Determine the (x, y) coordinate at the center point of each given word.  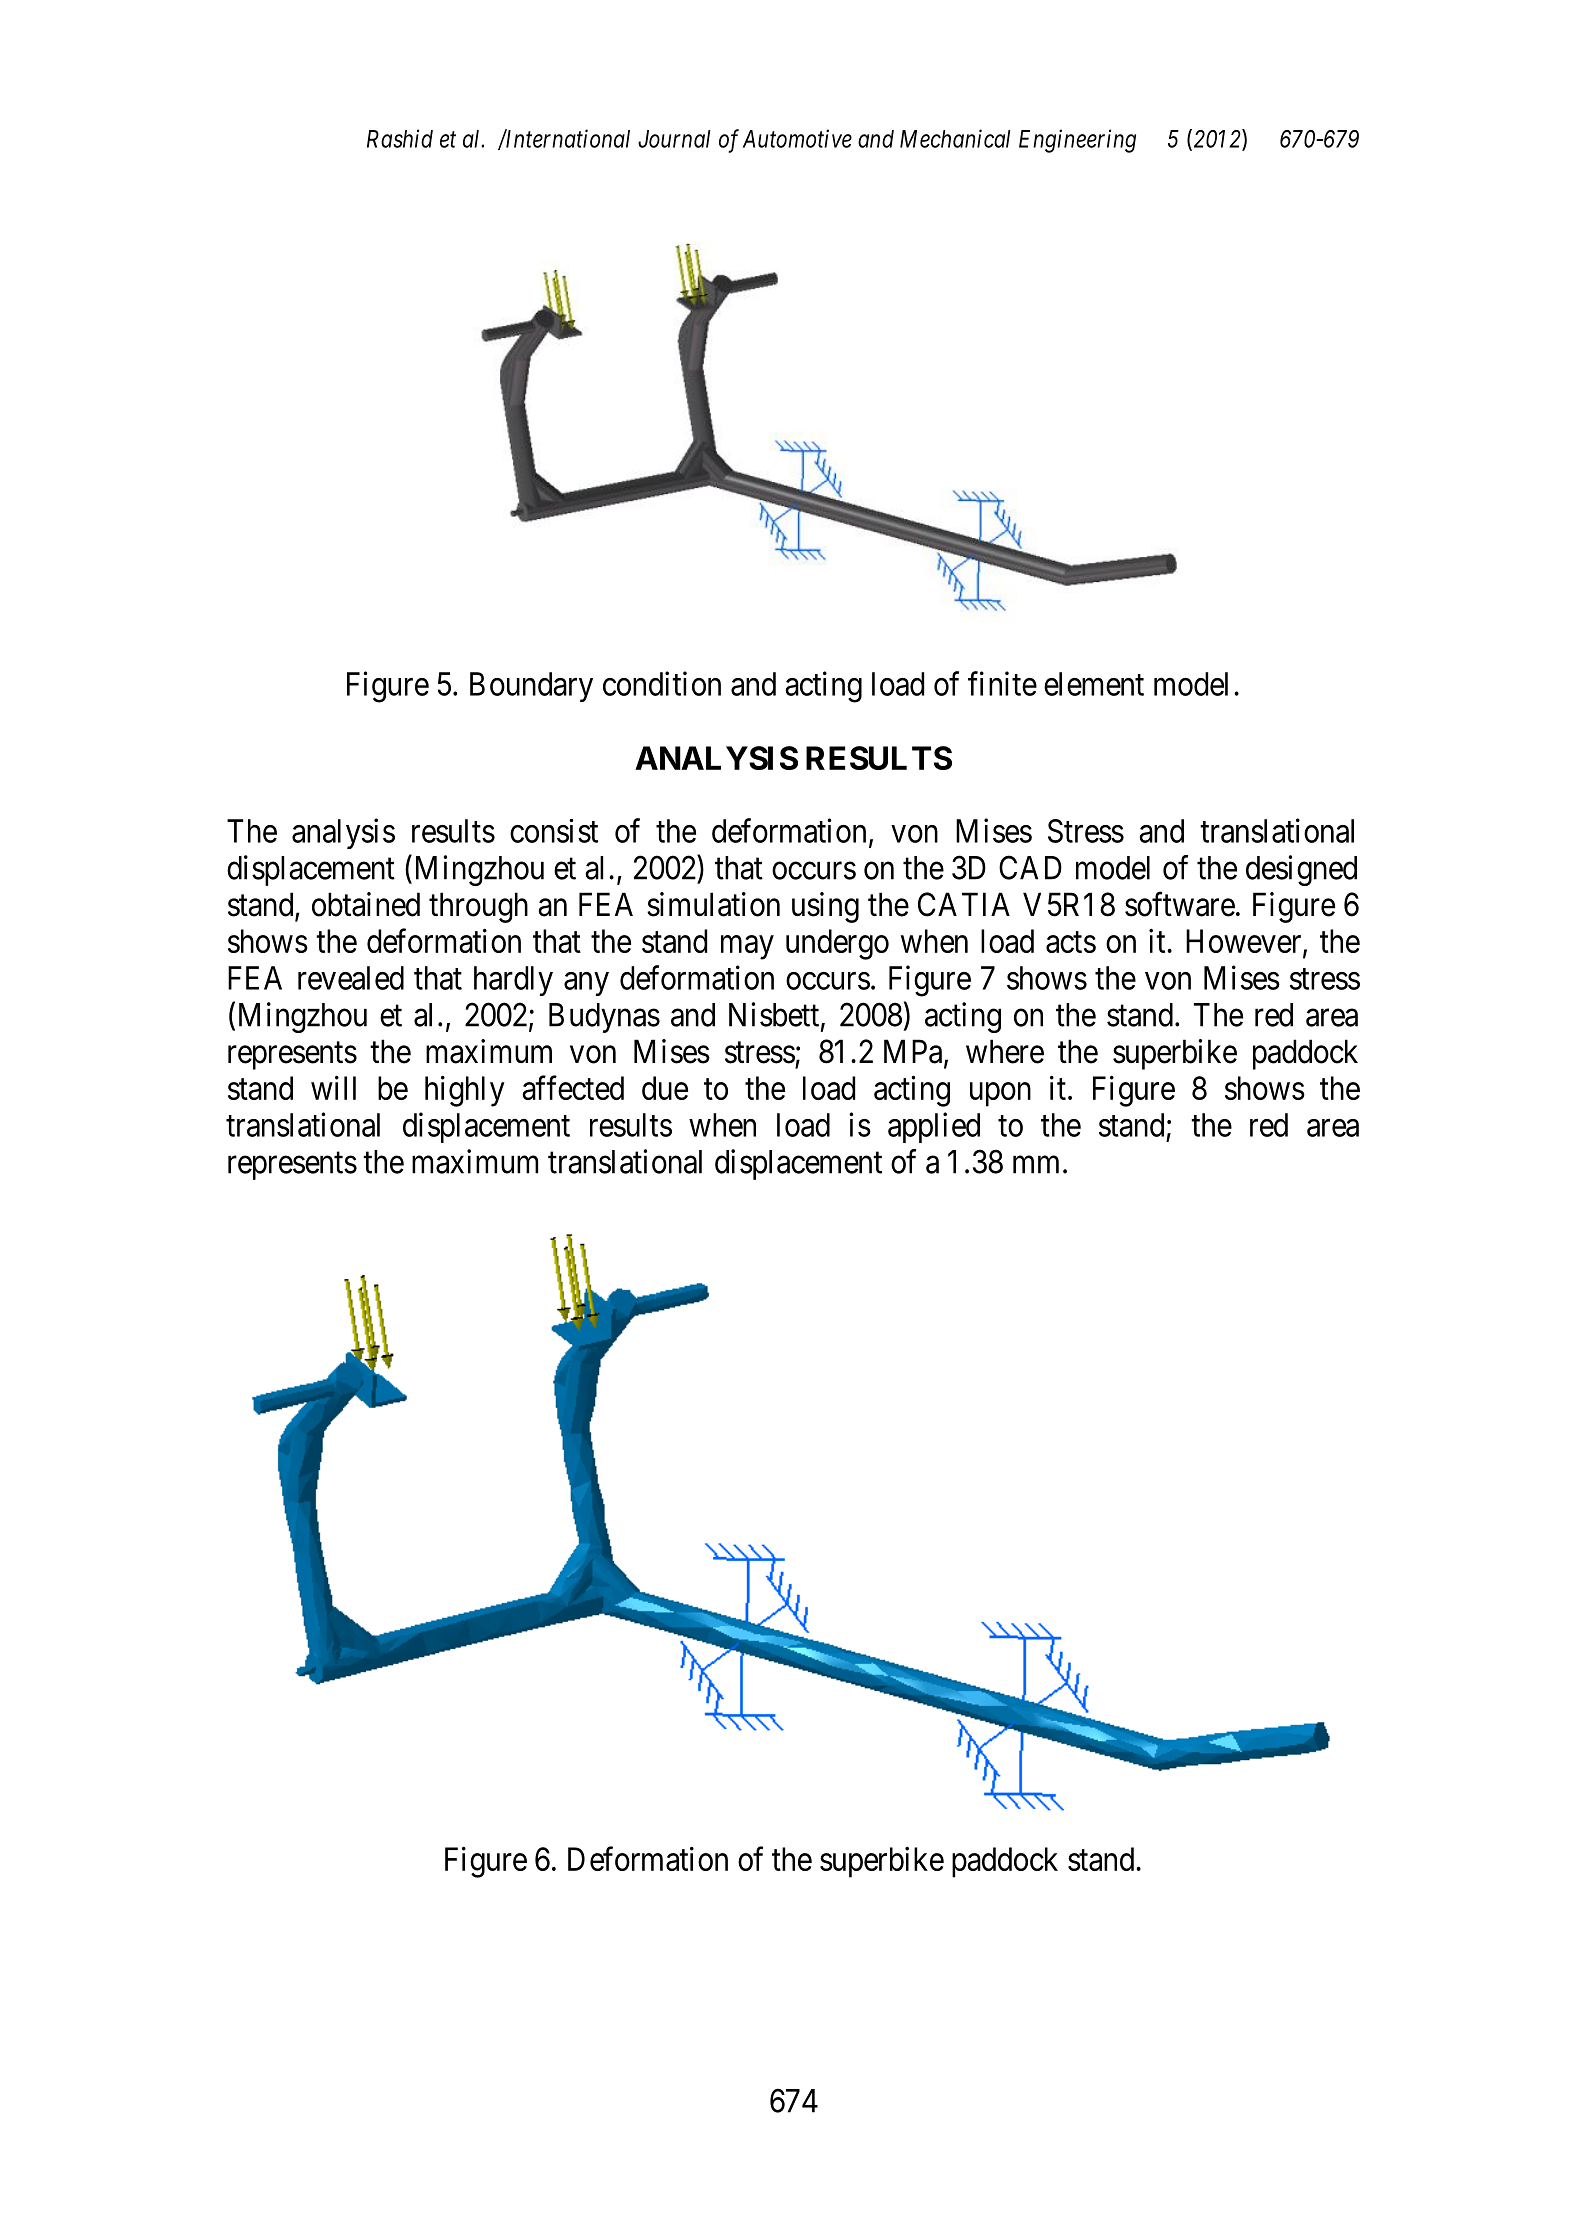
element (1094, 684)
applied (934, 1127)
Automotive (797, 138)
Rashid (400, 138)
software (1180, 904)
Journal (674, 139)
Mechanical (955, 138)
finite (1002, 683)
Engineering (1077, 141)
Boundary (531, 687)
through (478, 907)
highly (465, 1091)
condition (662, 683)
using (825, 907)
